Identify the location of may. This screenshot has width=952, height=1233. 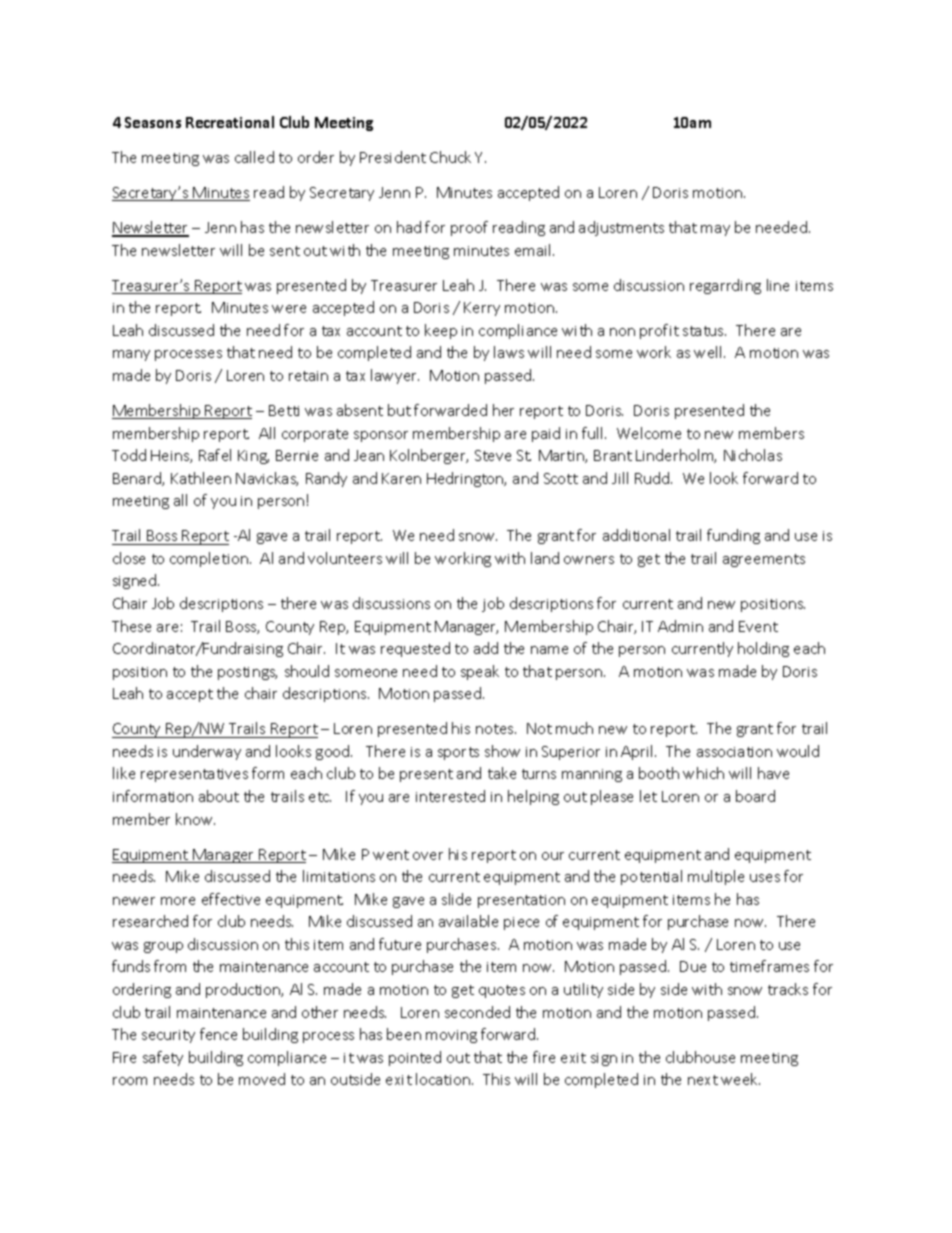
(715, 230).
